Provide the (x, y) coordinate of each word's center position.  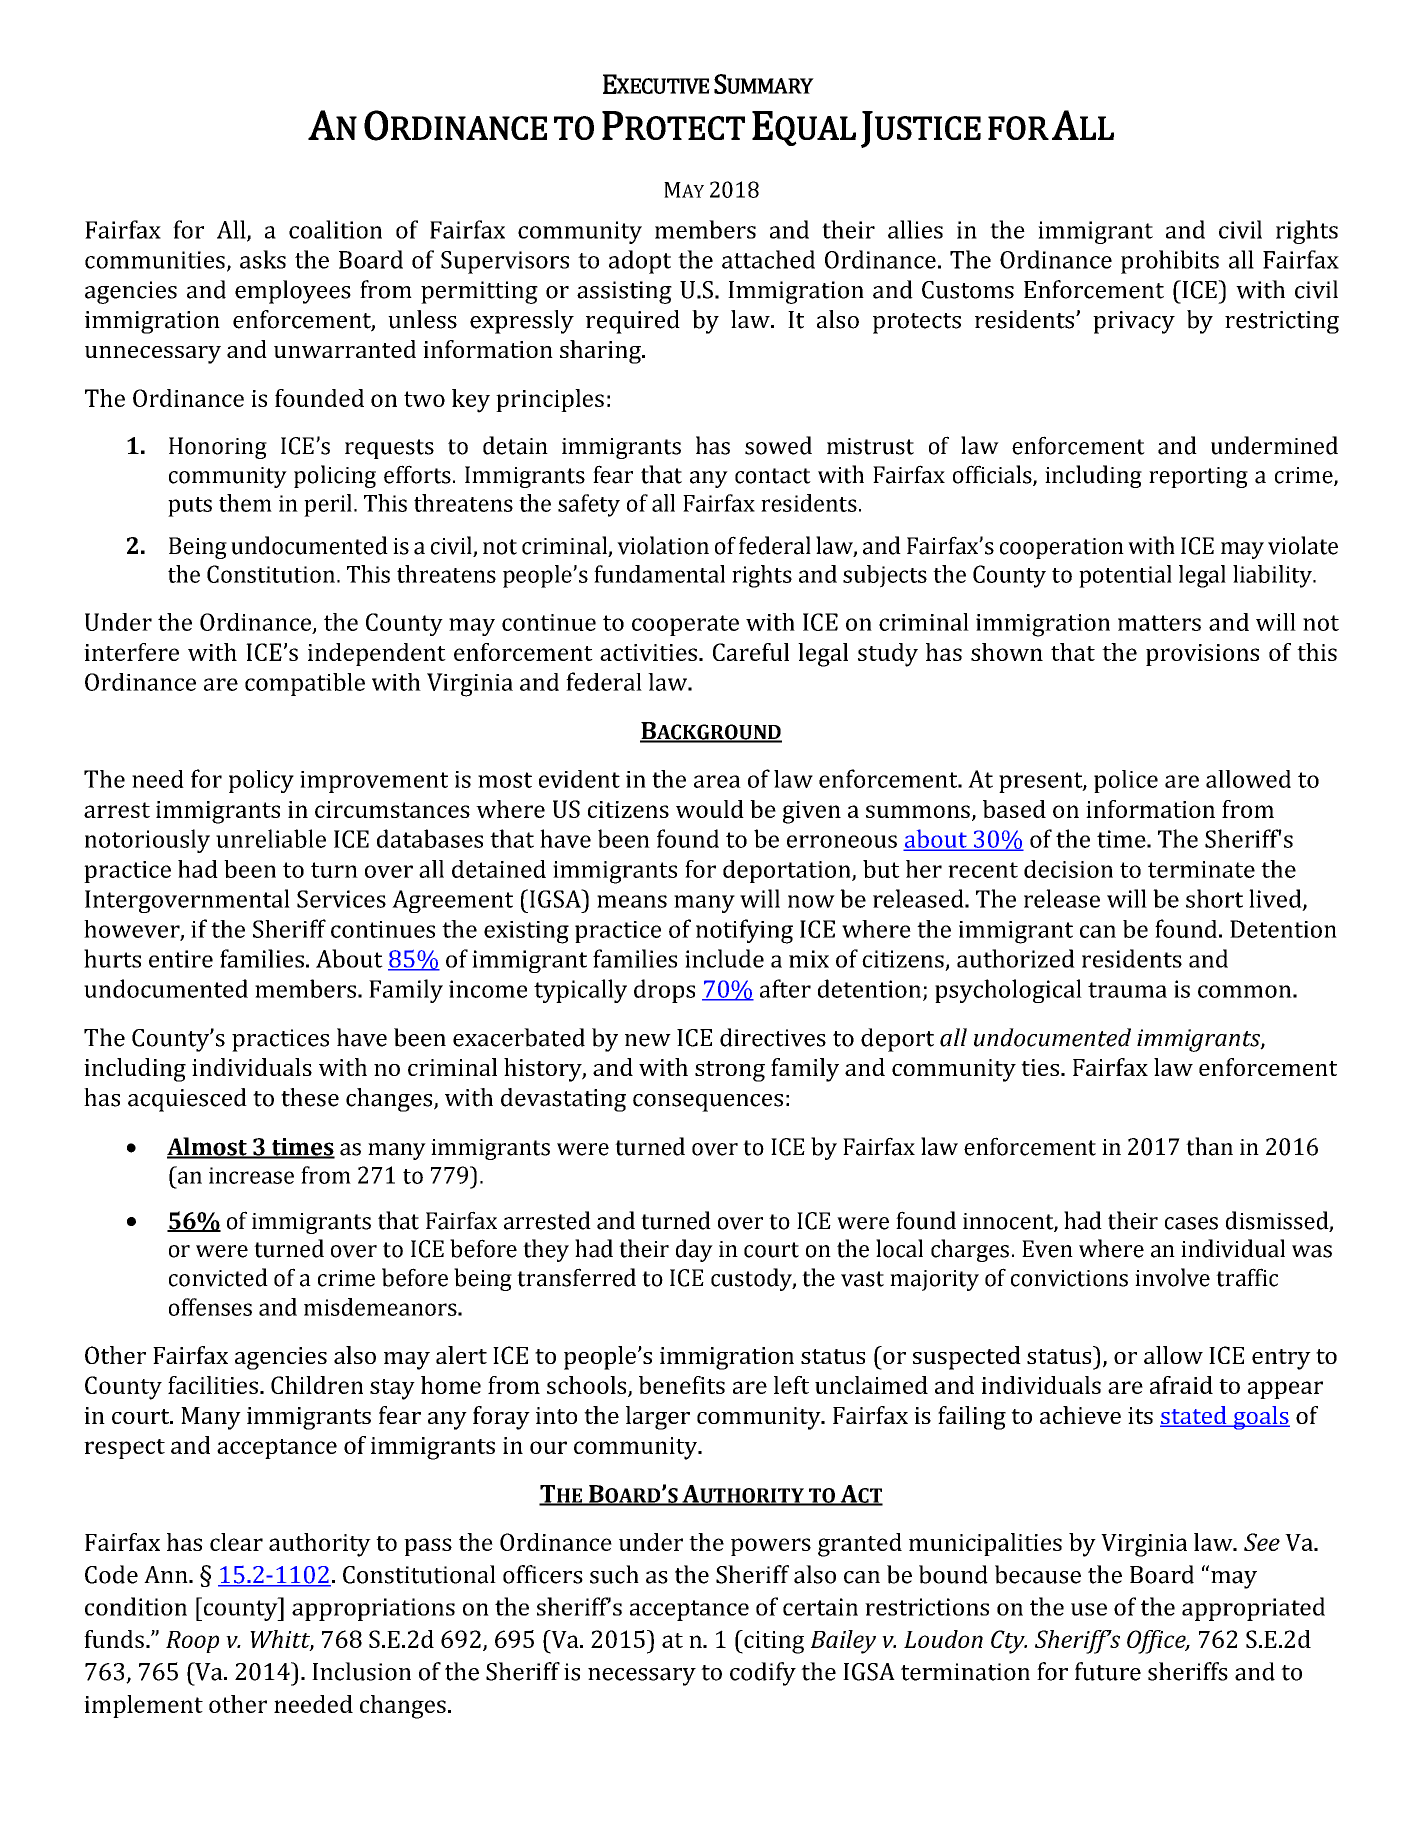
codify (763, 1674)
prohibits (1170, 262)
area (717, 781)
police (1126, 781)
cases (1191, 1223)
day (694, 1250)
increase (251, 1175)
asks (263, 259)
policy (261, 781)
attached (768, 259)
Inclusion (361, 1671)
